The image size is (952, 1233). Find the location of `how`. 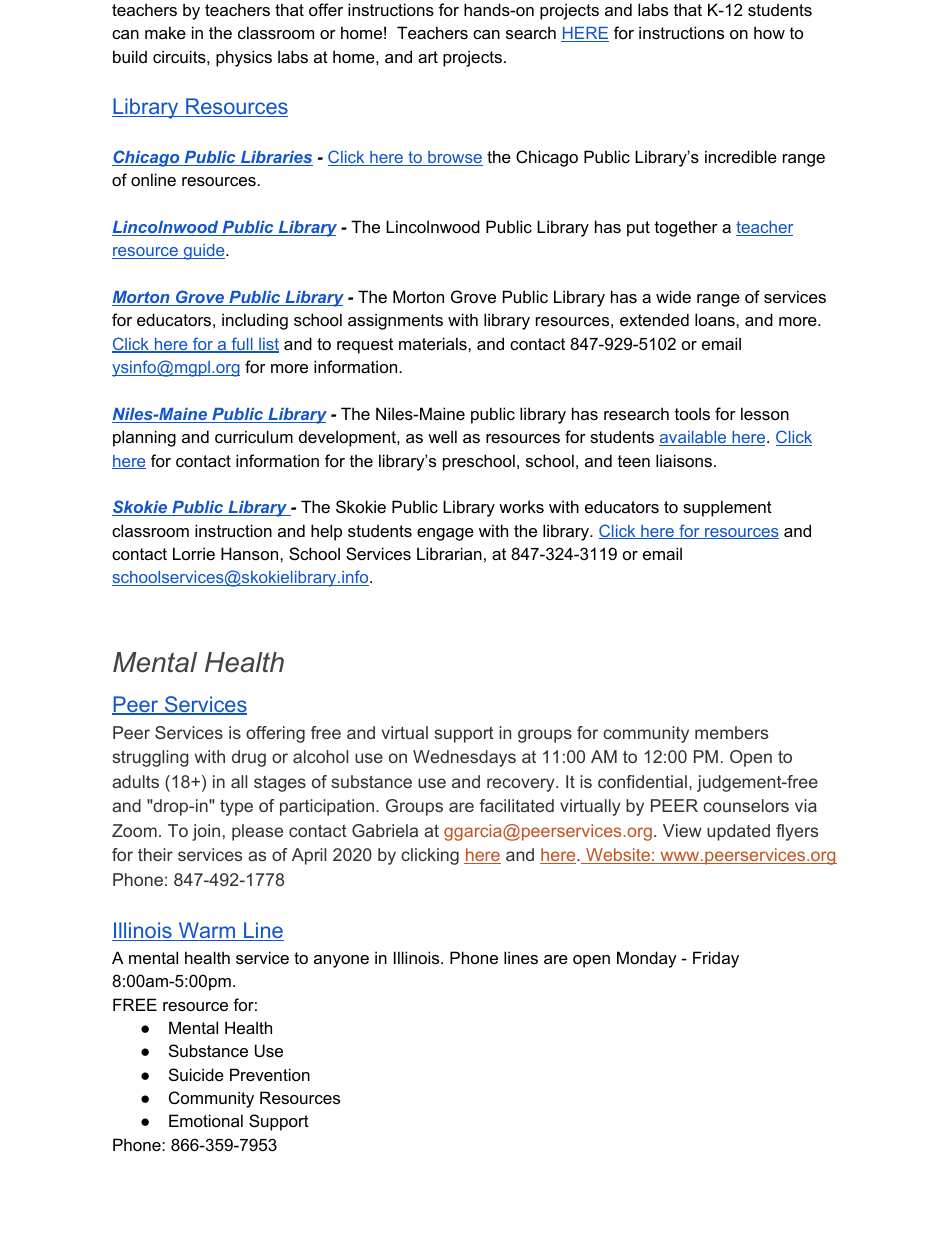

how is located at coordinates (769, 32).
